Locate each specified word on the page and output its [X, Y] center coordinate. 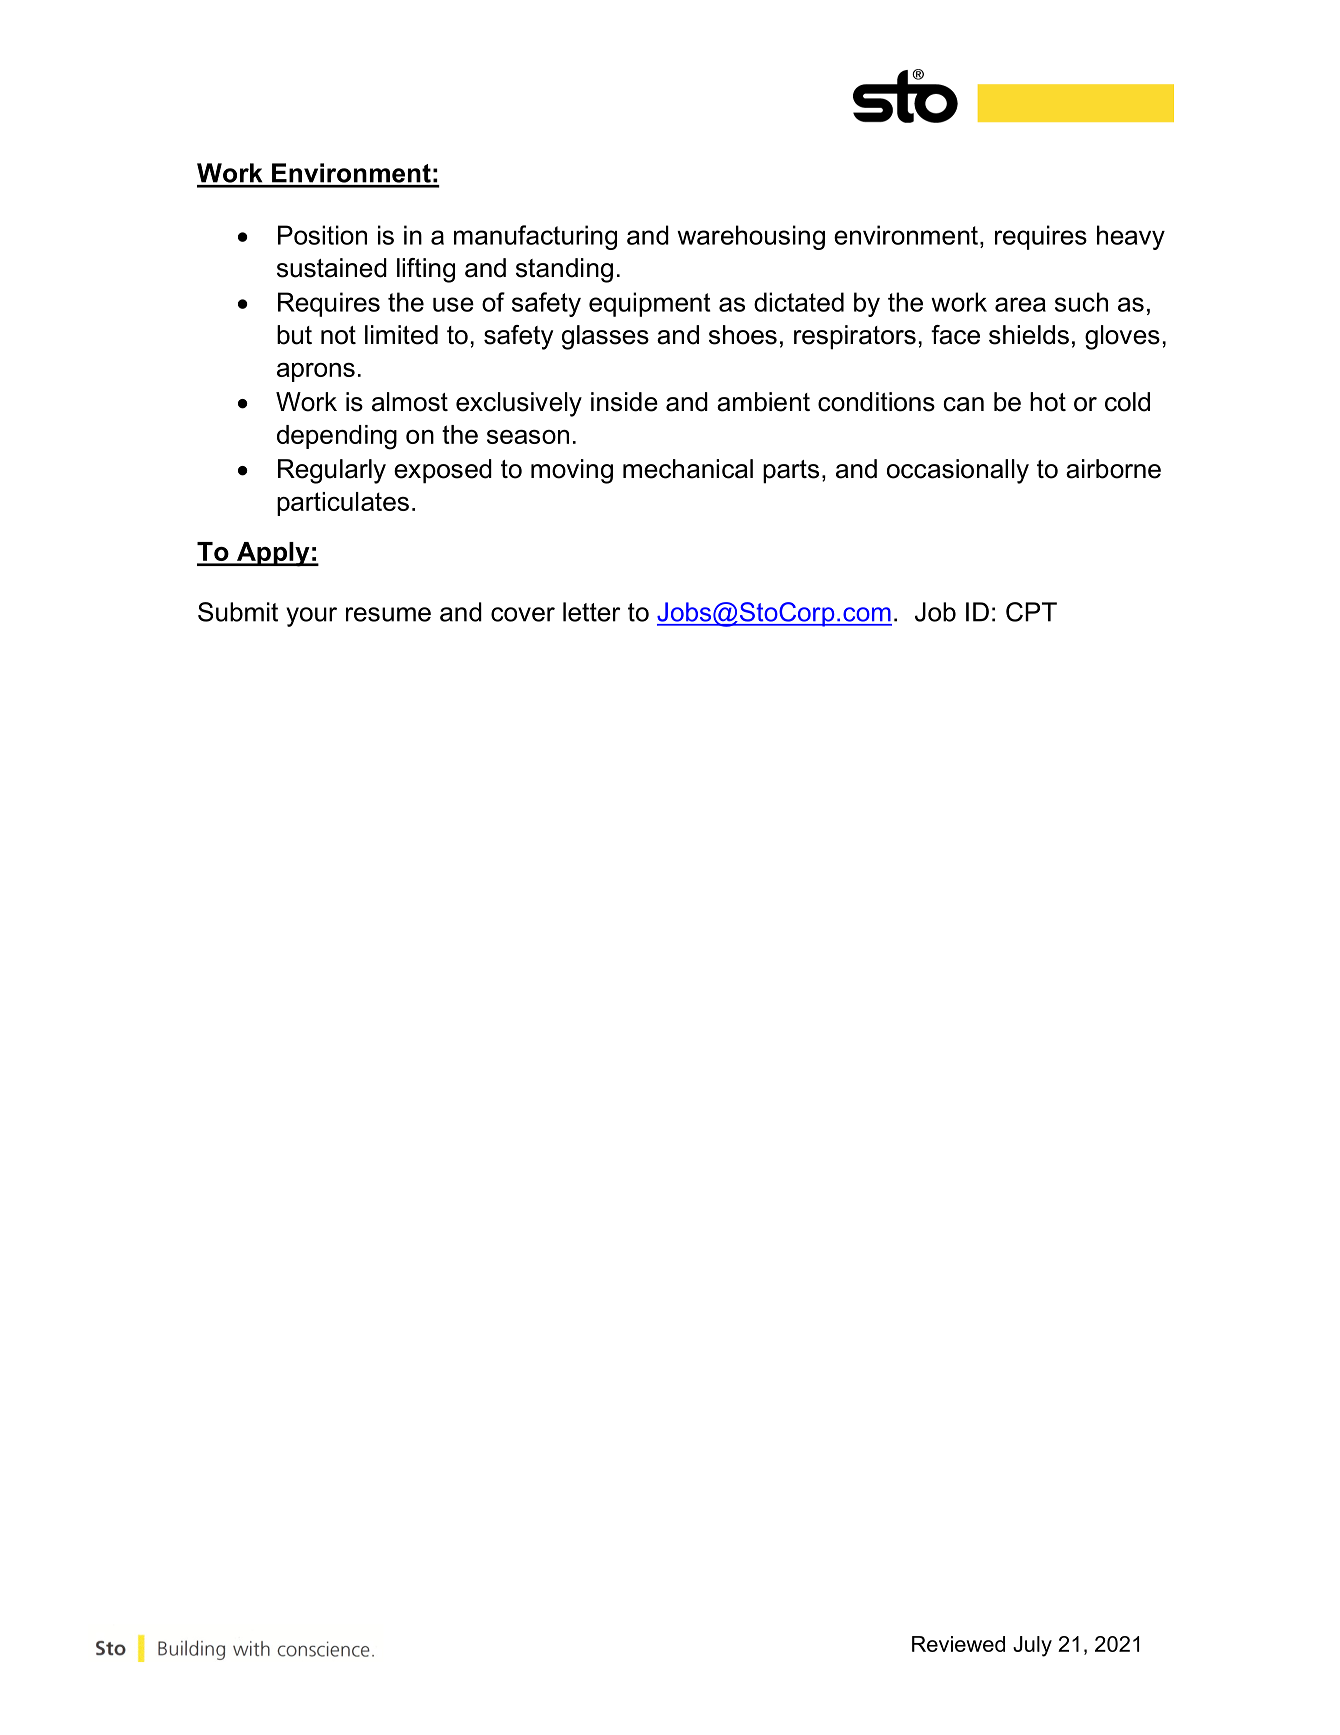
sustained [332, 268]
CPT [1031, 612]
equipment [650, 304]
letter [591, 612]
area [1020, 304]
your [311, 617]
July [1032, 1646]
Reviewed [958, 1644]
